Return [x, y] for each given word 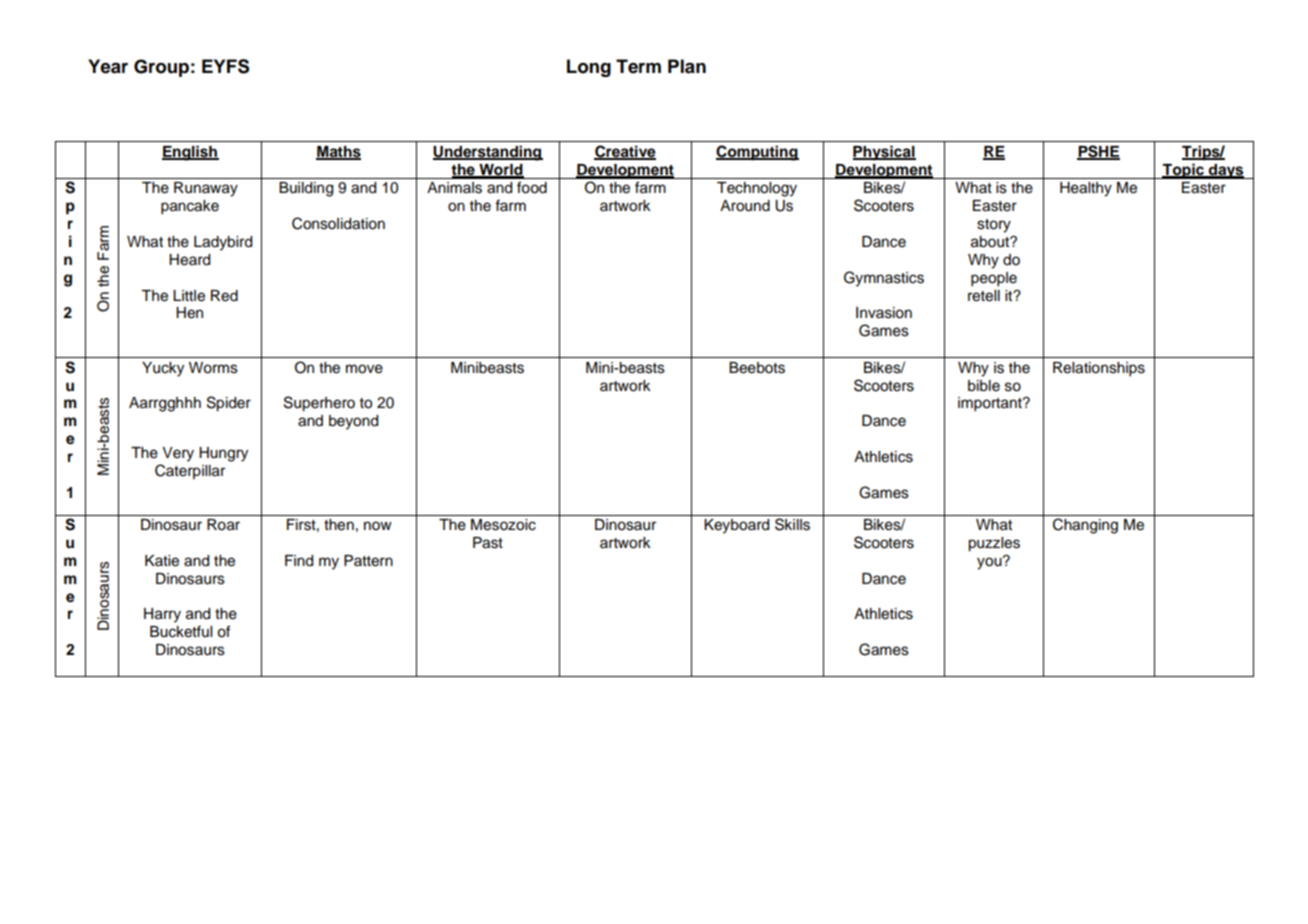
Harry [162, 615]
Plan [687, 66]
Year [108, 66]
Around [745, 206]
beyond [353, 422]
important [991, 404]
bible [984, 386]
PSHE [1098, 152]
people [994, 279]
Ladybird [223, 243]
